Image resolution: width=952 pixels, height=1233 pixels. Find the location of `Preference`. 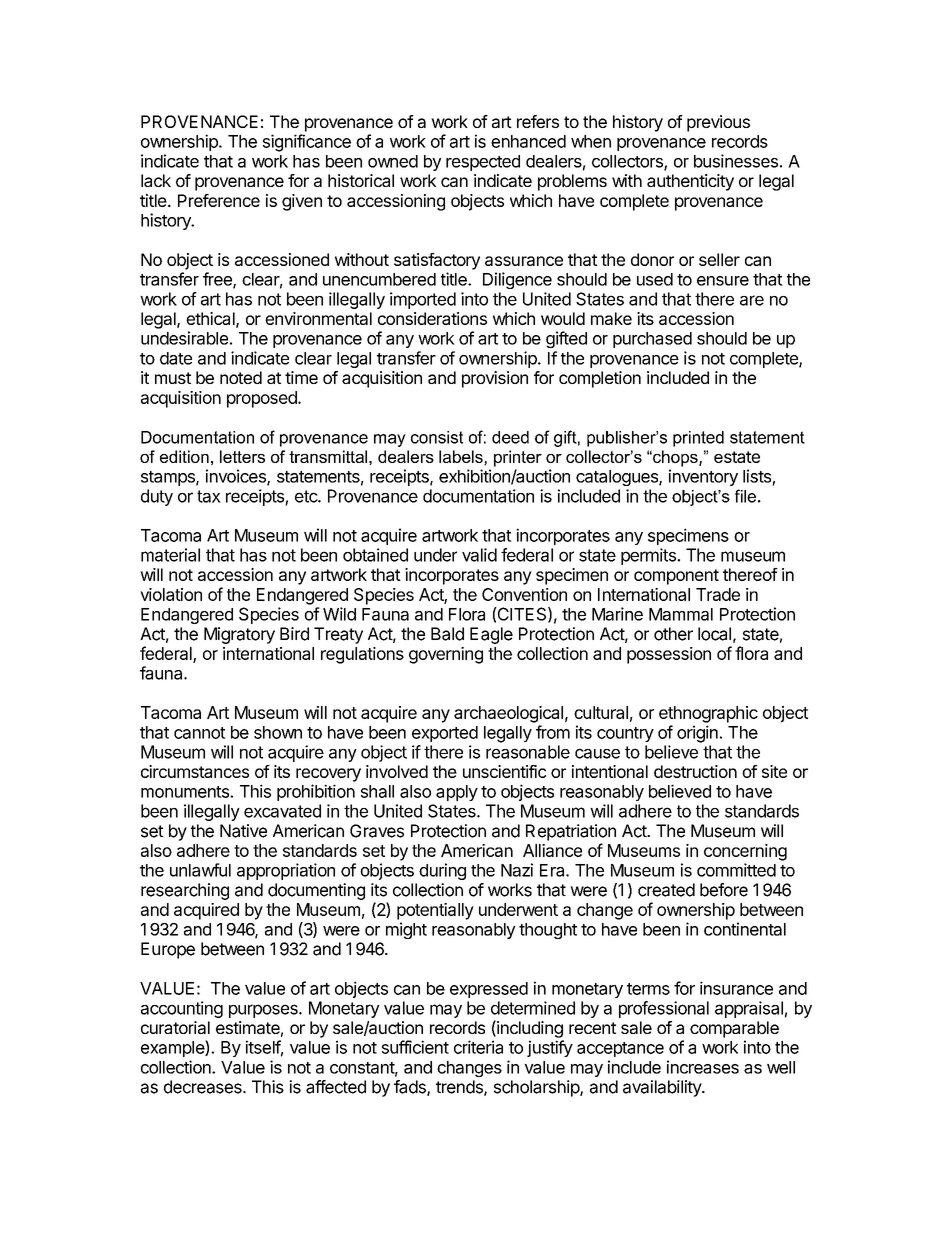

Preference is located at coordinates (219, 200).
